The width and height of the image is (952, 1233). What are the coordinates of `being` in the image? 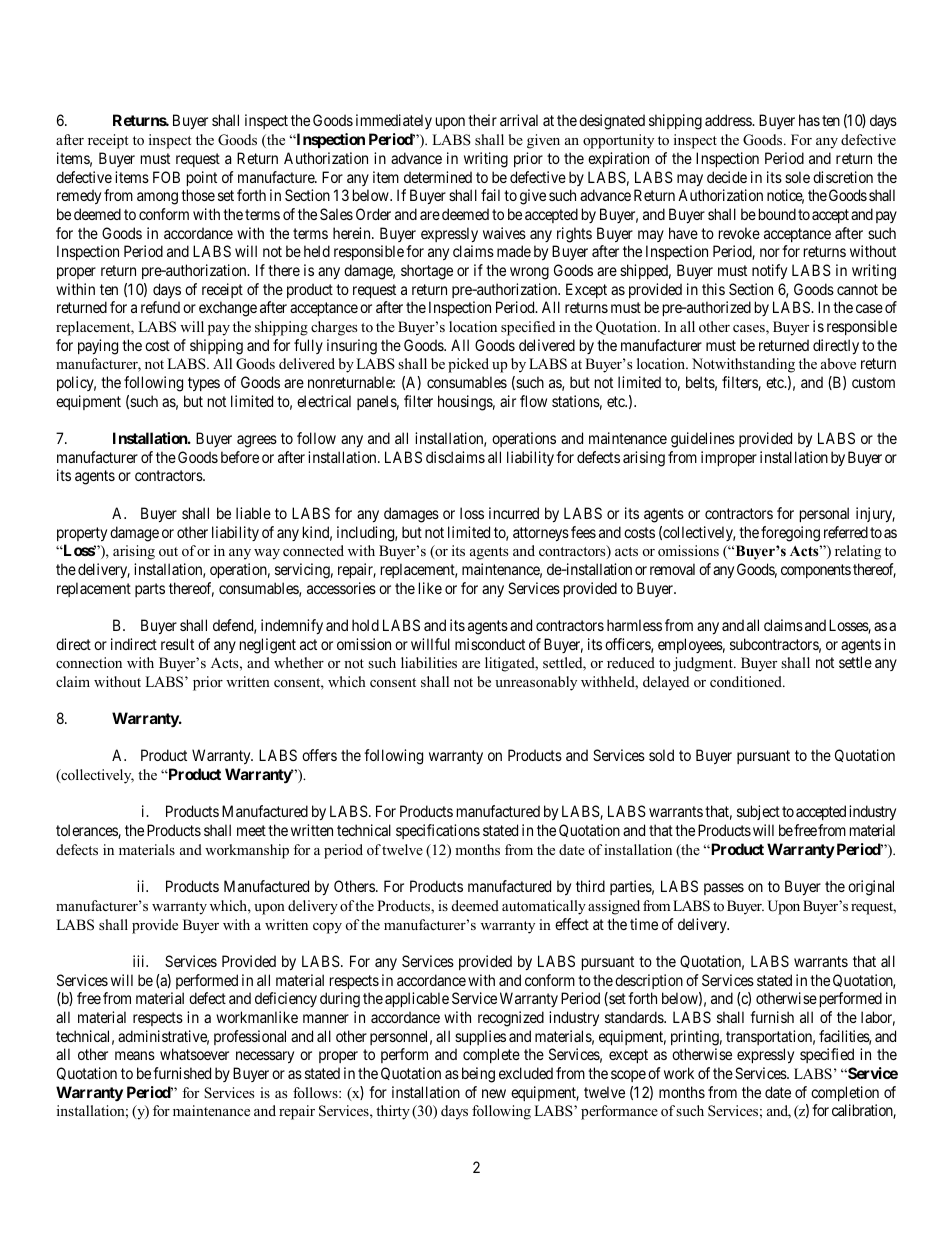 It's located at (478, 1075).
